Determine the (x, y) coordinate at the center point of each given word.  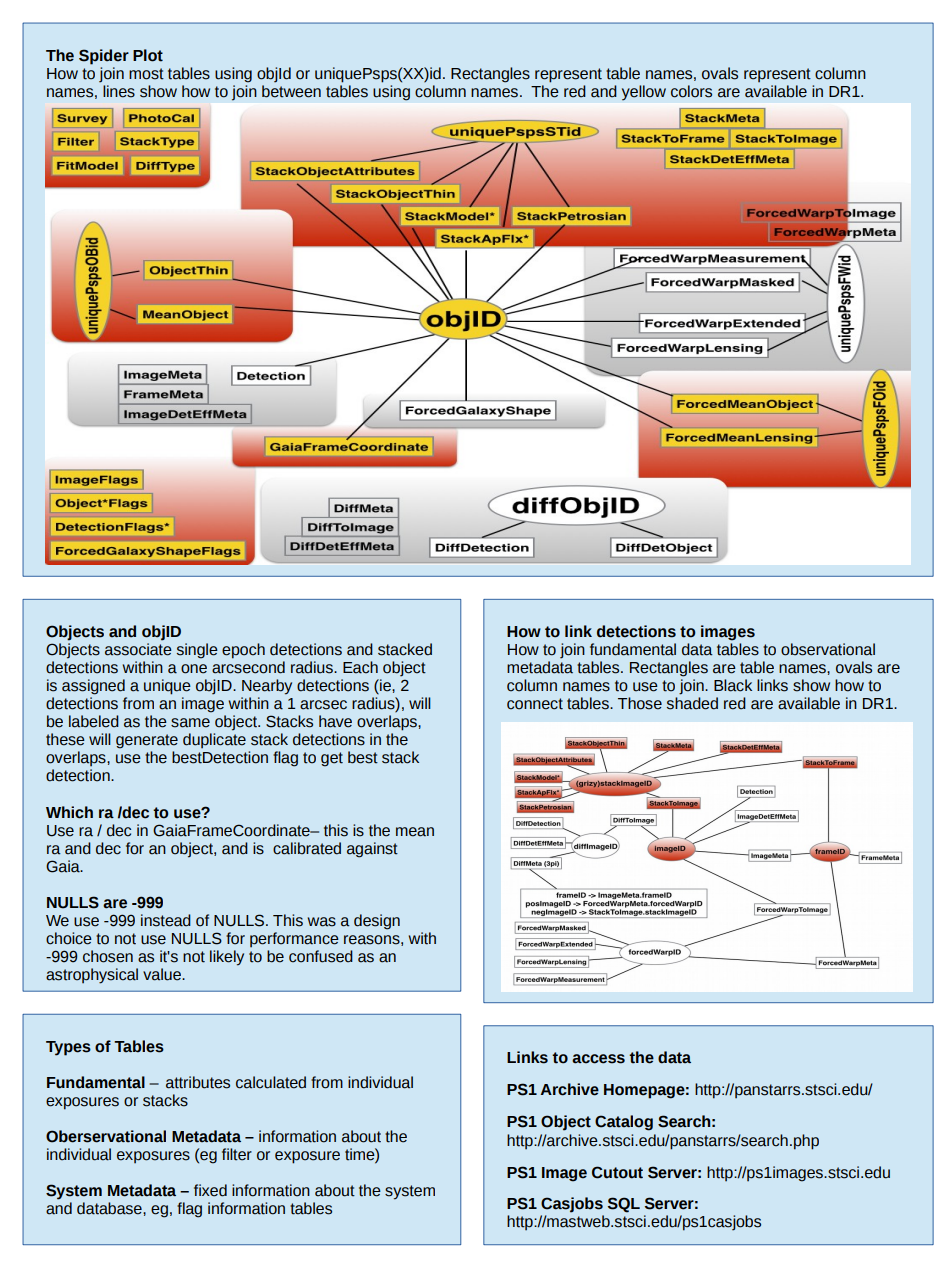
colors (691, 91)
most (146, 74)
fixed (210, 1190)
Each (360, 667)
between (291, 91)
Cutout (617, 1172)
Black (733, 685)
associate (138, 649)
